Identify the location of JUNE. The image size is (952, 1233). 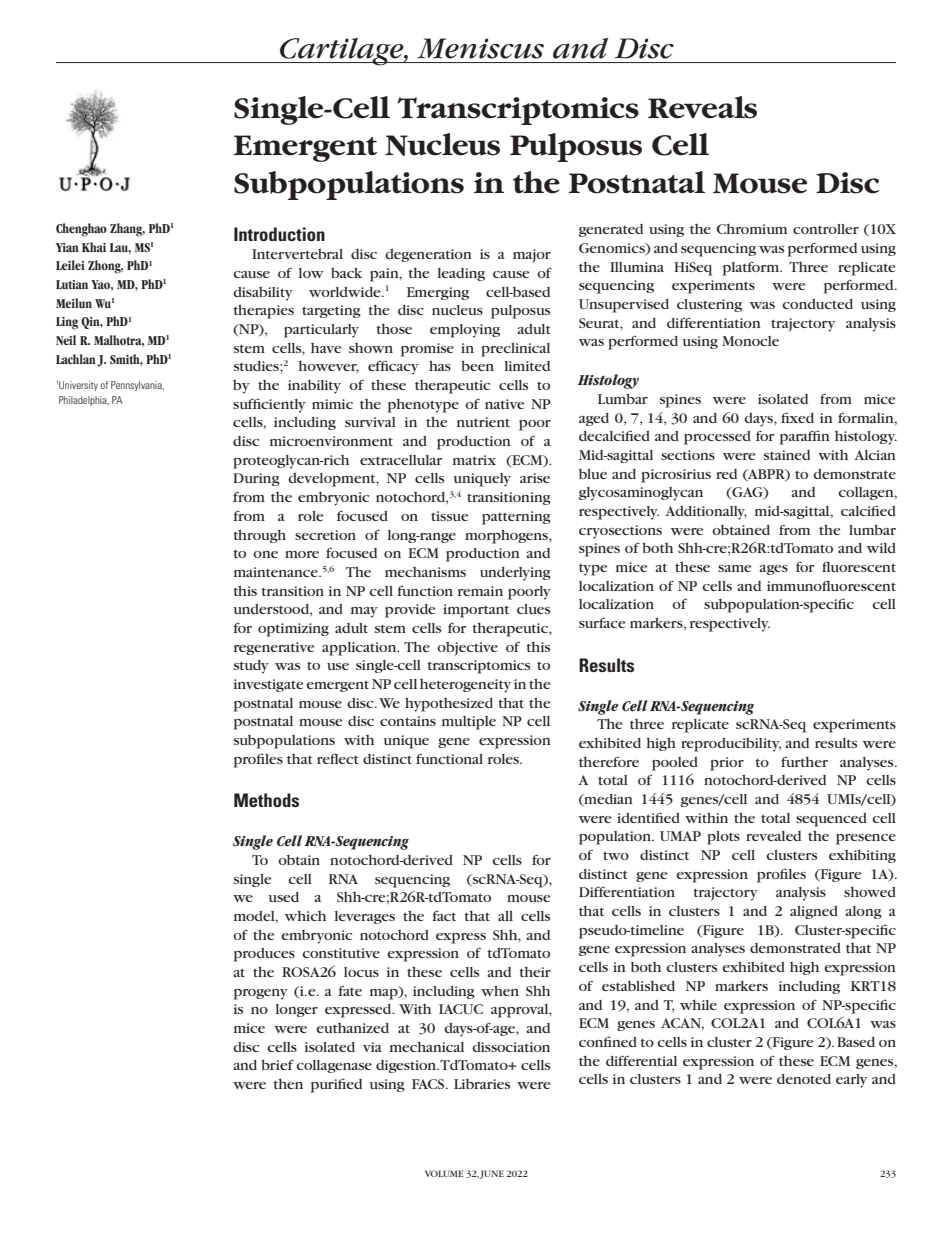
(492, 1174).
